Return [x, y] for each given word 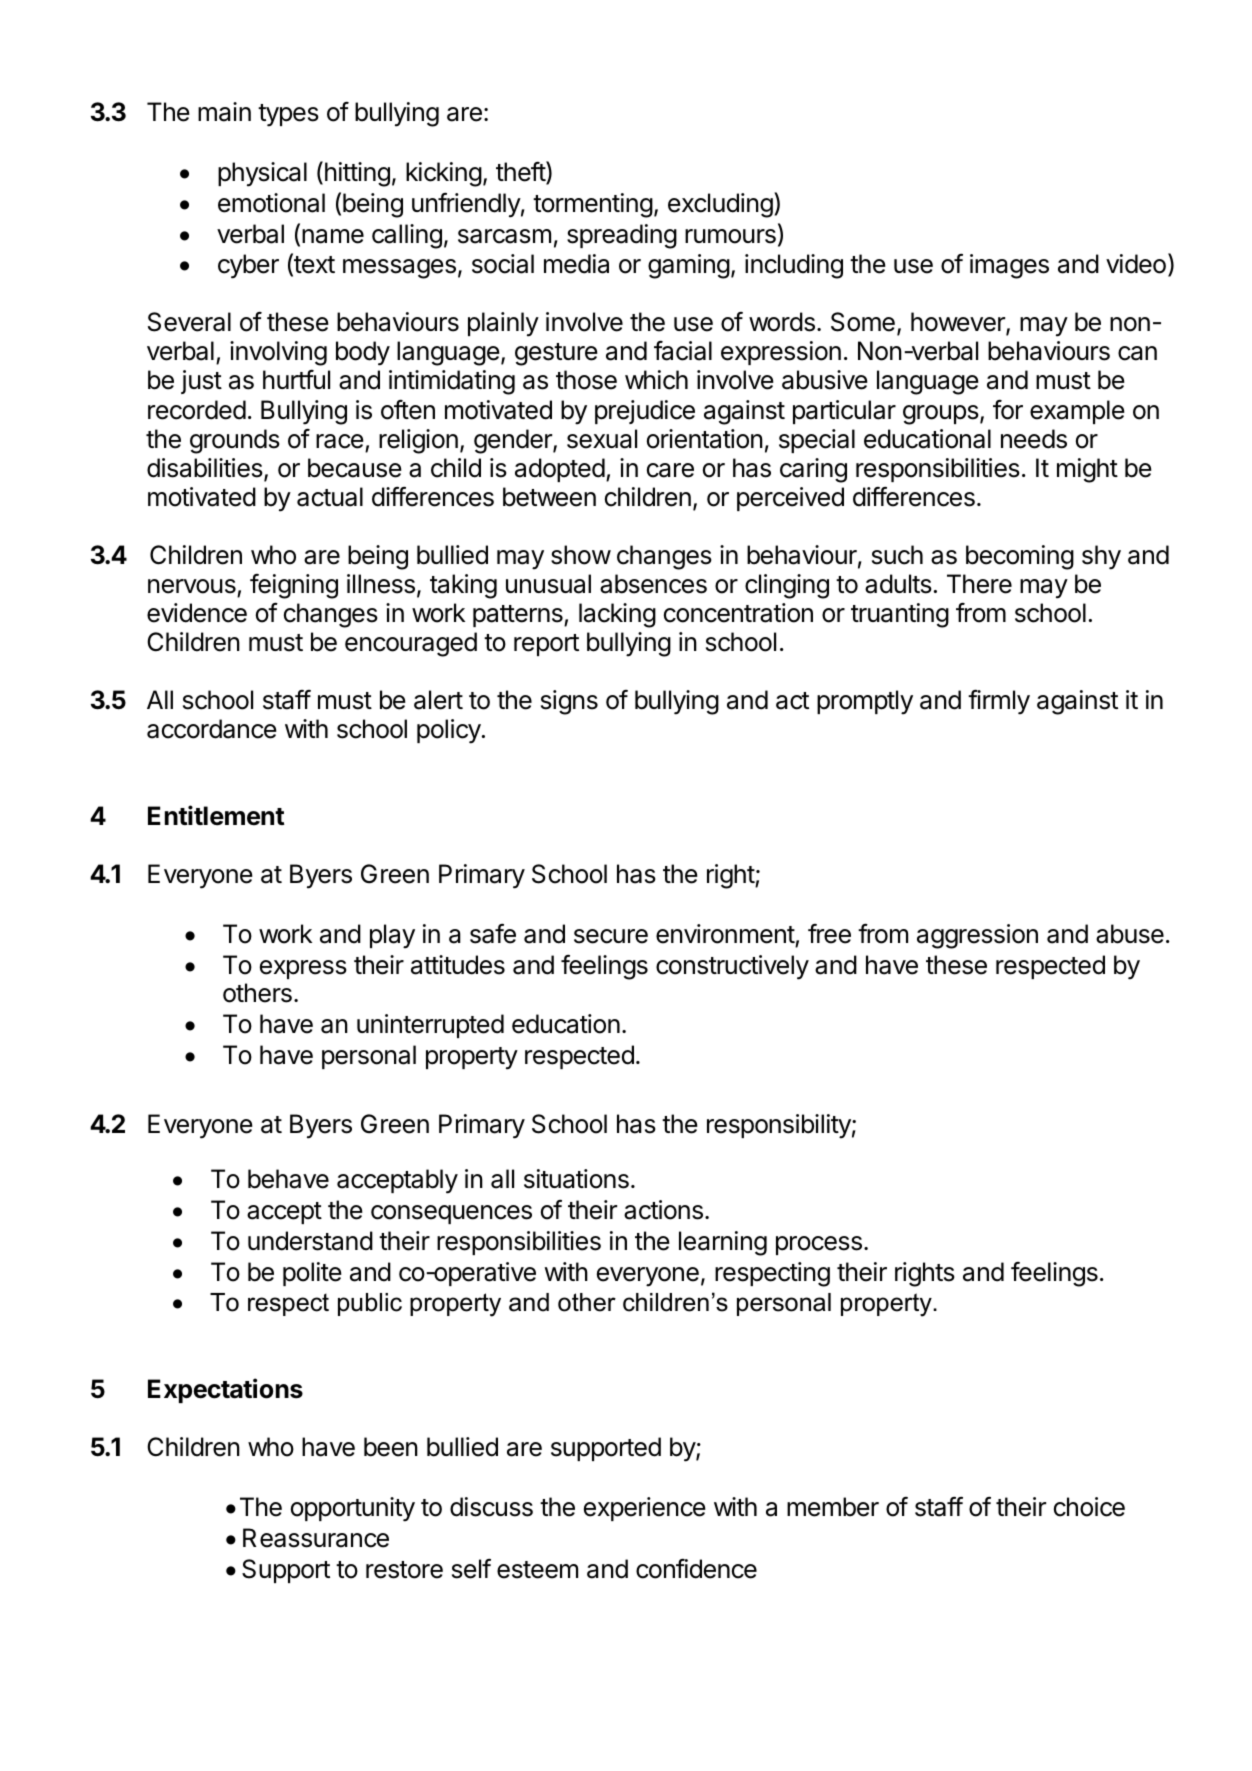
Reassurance [316, 1538]
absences [653, 584]
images [1009, 266]
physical [262, 174]
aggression [977, 936]
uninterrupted [430, 1026]
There [979, 584]
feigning [294, 586]
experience [645, 1509]
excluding [721, 205]
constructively [732, 967]
